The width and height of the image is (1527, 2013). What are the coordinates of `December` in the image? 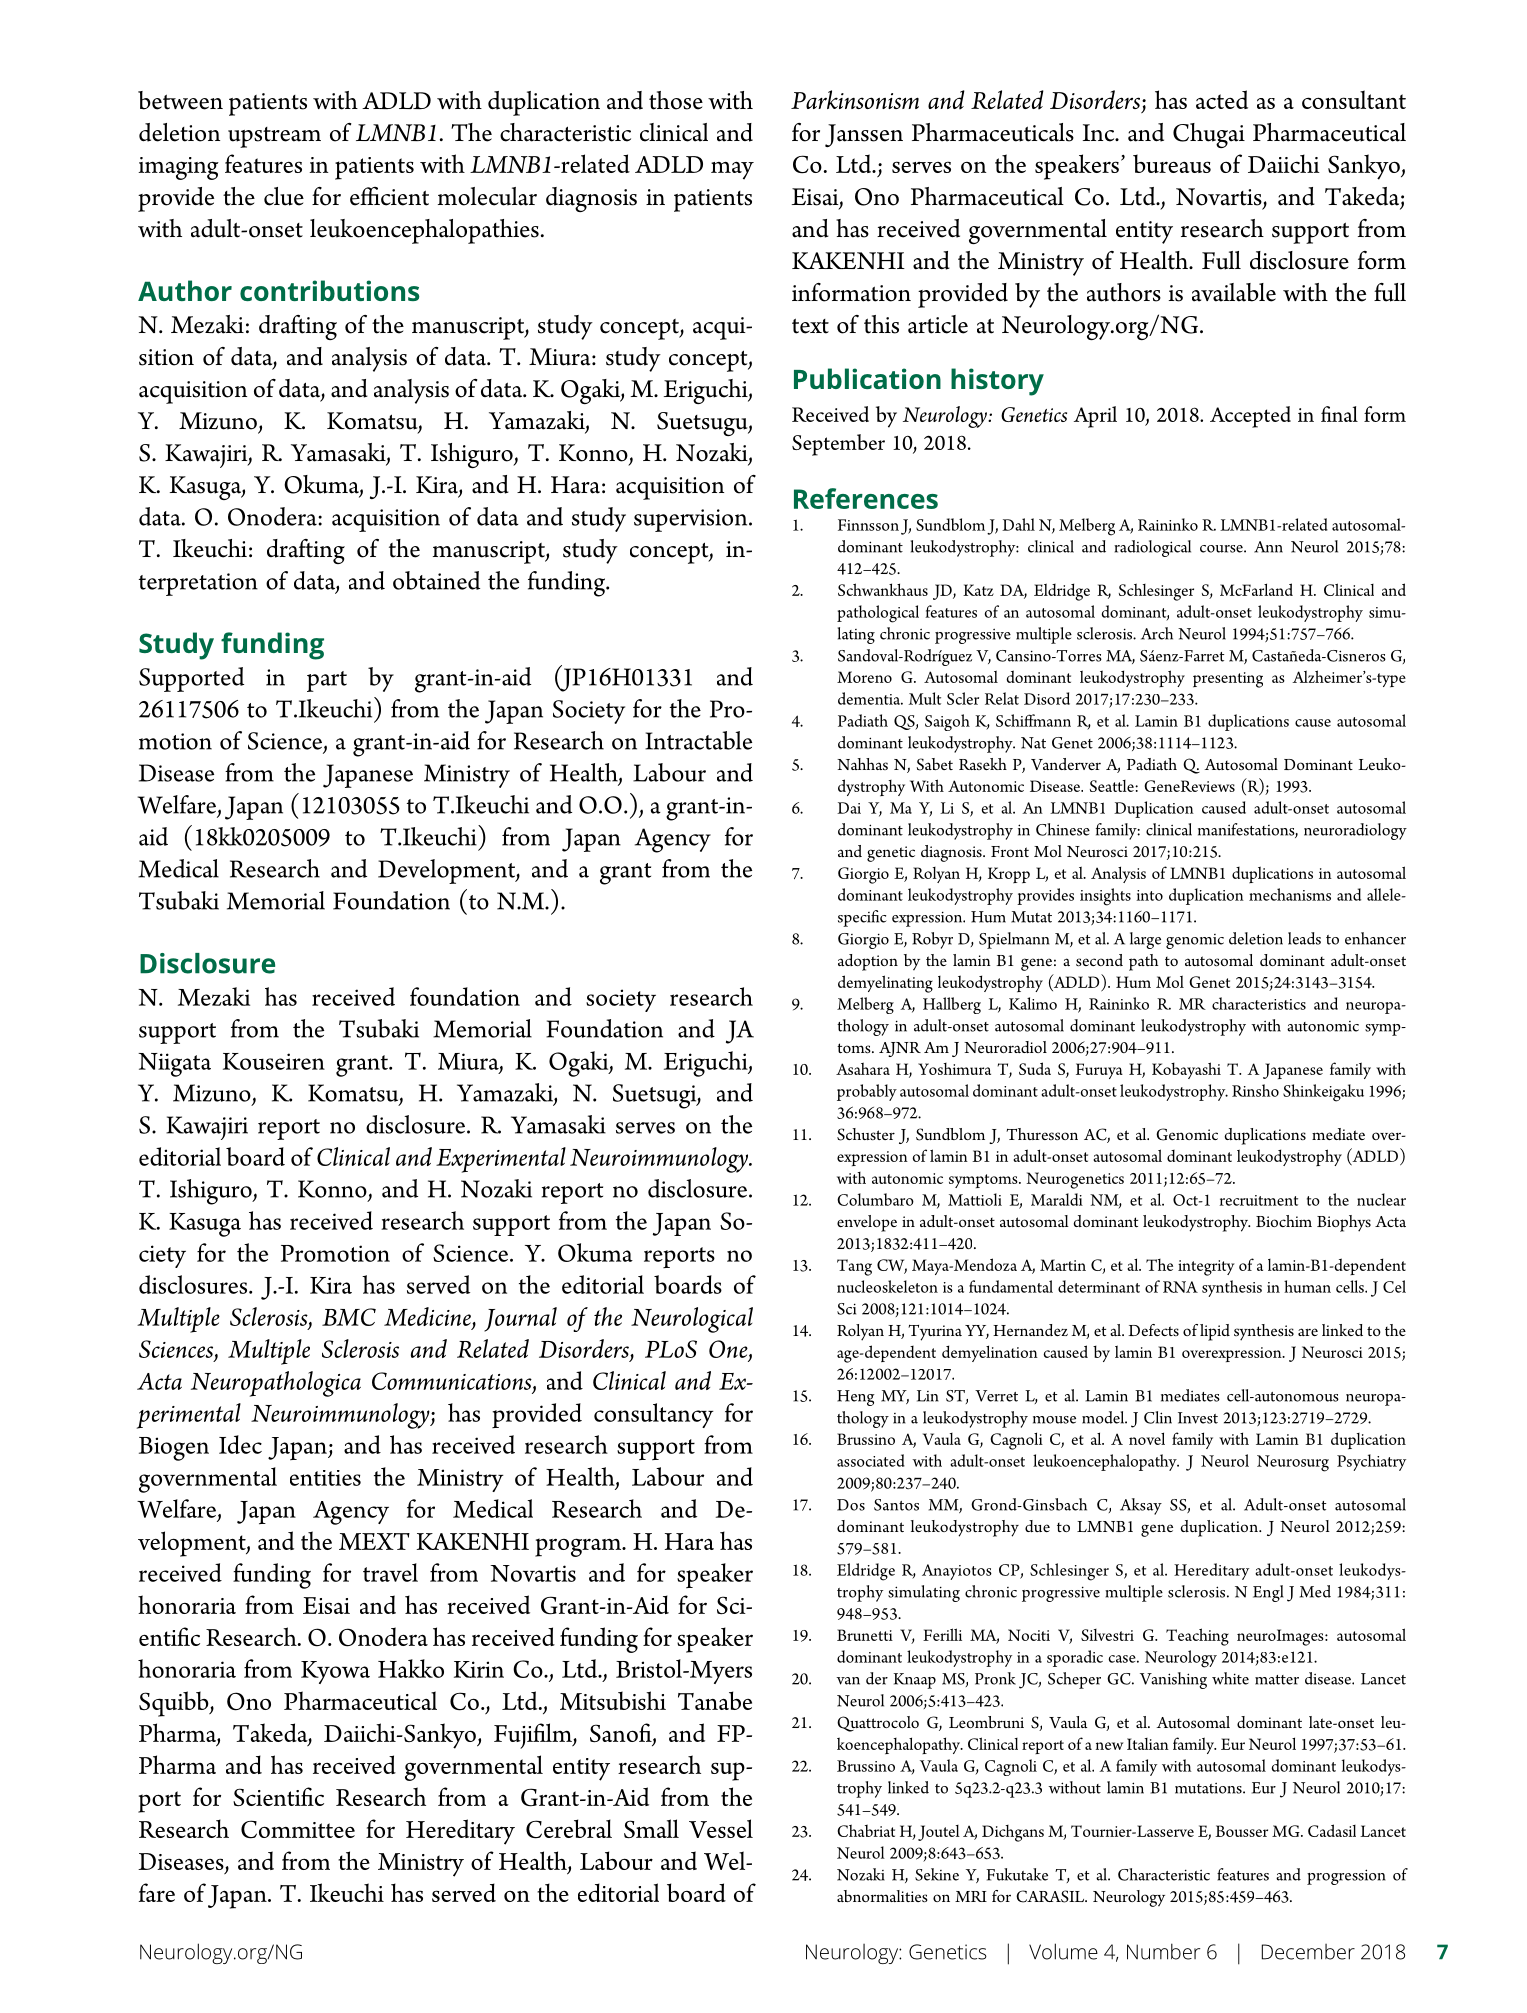 It's located at (1308, 1952).
